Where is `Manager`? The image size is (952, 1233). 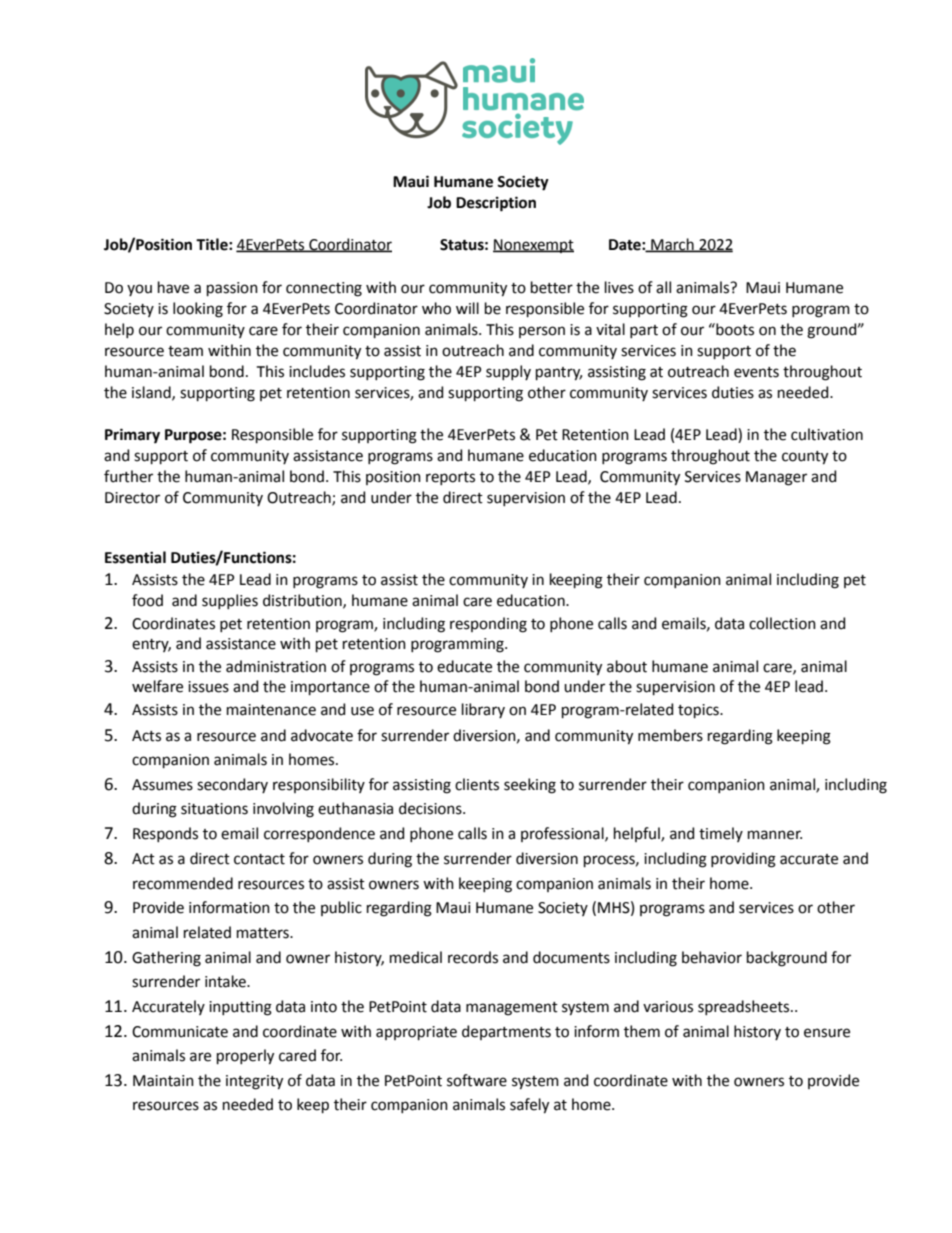 Manager is located at coordinates (776, 478).
